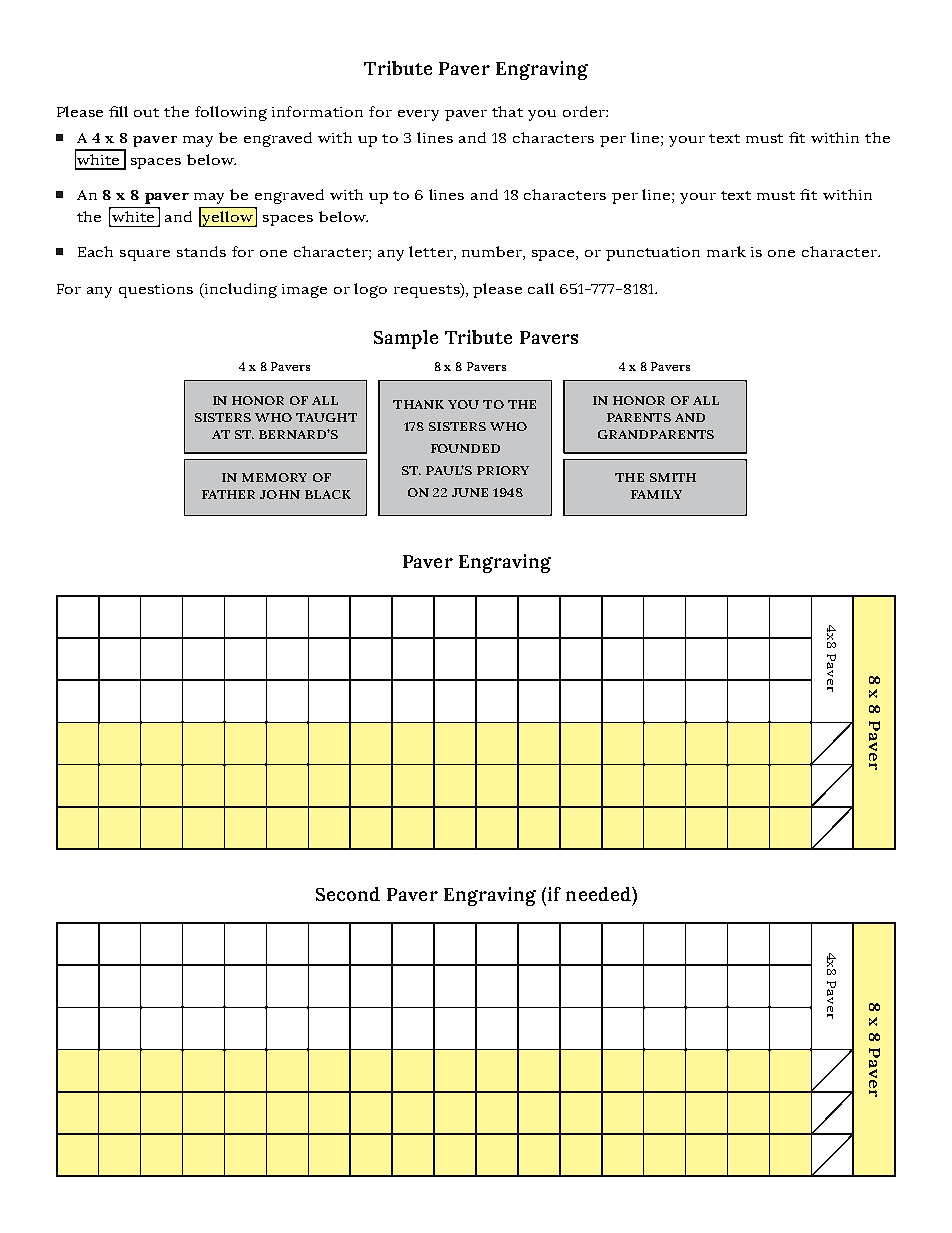  I want to click on out, so click(146, 112).
